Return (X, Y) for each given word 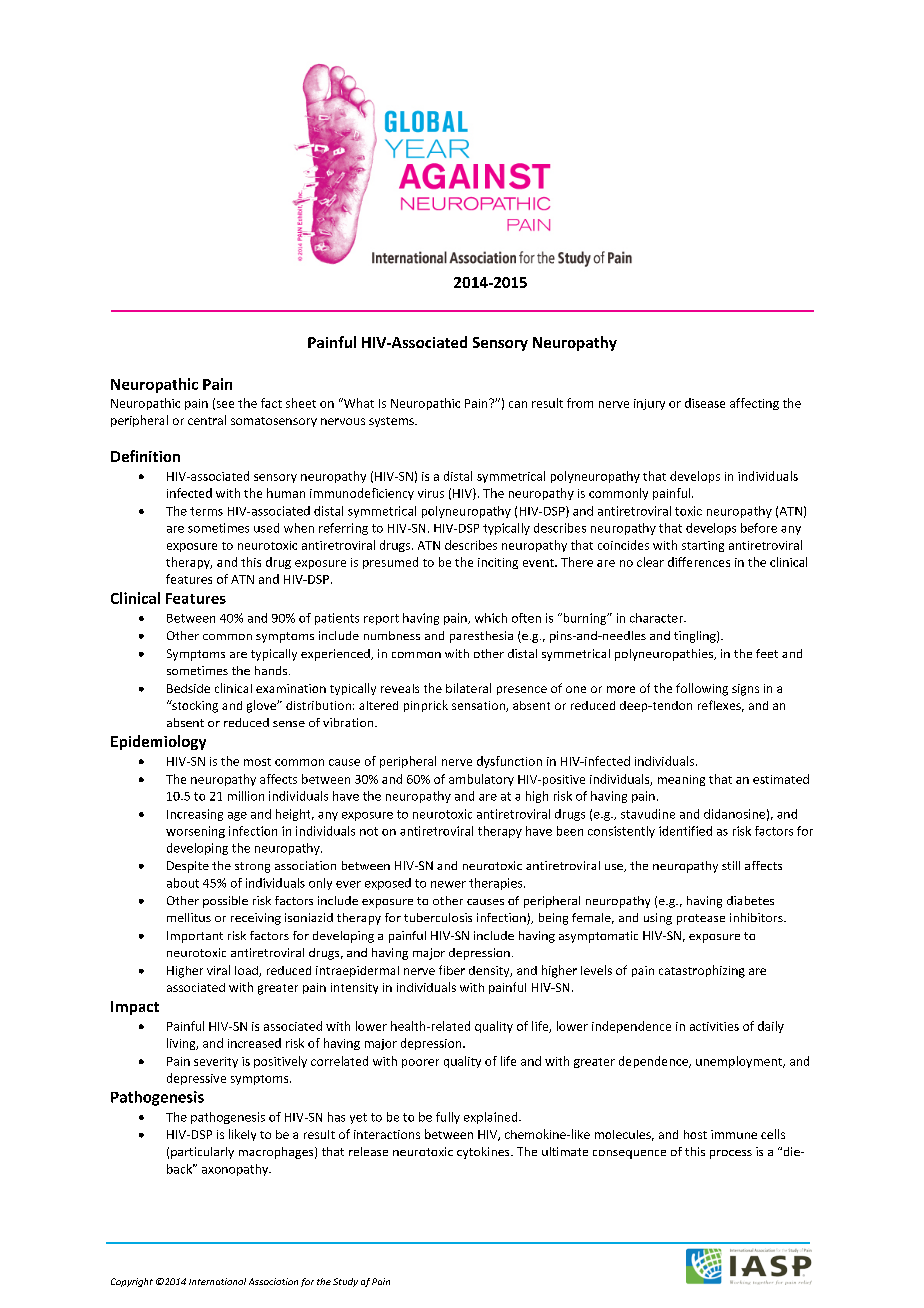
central (207, 420)
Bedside (188, 688)
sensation (479, 706)
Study (345, 1282)
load (247, 971)
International (217, 1281)
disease (705, 403)
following (702, 689)
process (731, 1154)
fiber (452, 970)
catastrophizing (702, 971)
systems (392, 422)
